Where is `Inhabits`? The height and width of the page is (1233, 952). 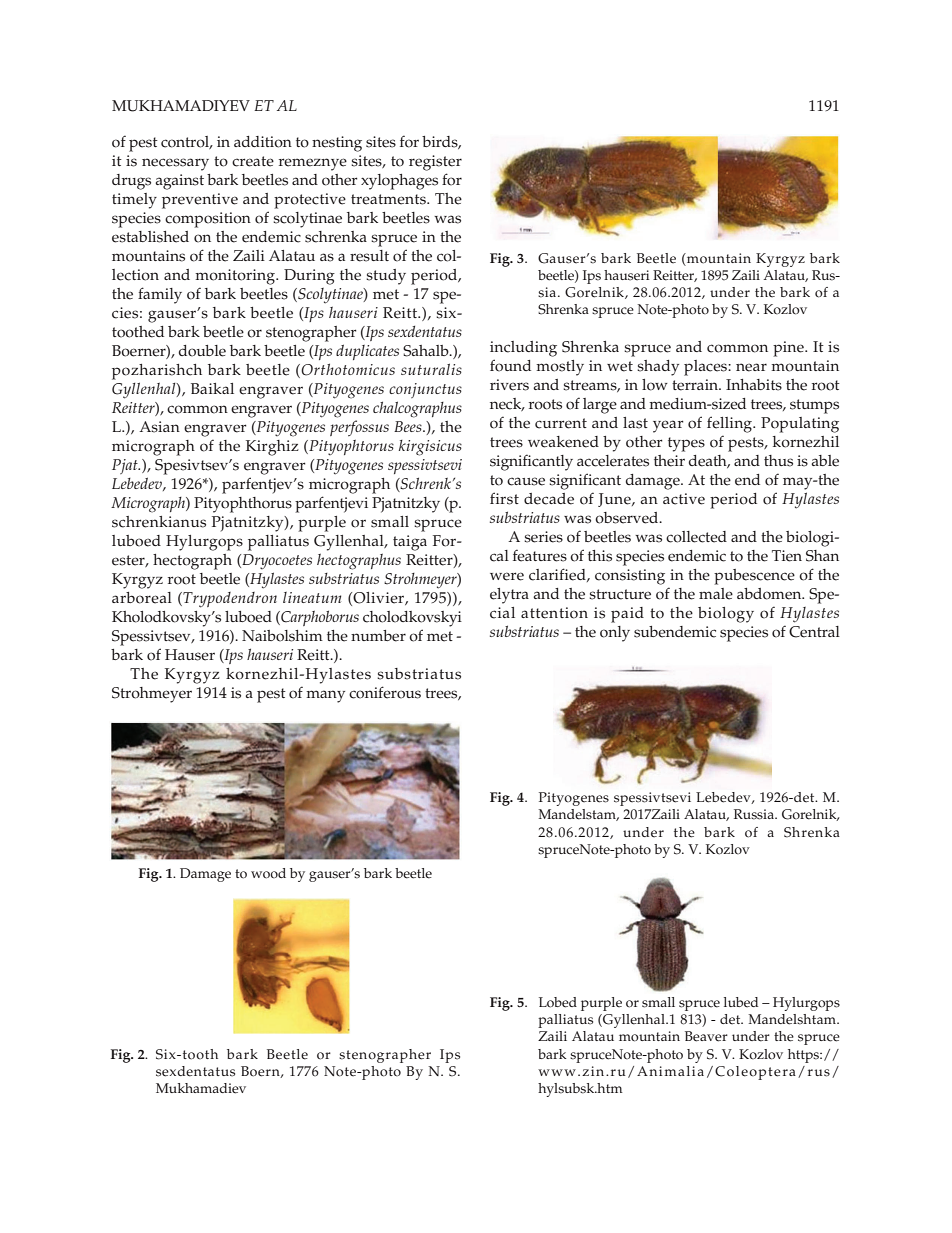 Inhabits is located at coordinates (754, 385).
